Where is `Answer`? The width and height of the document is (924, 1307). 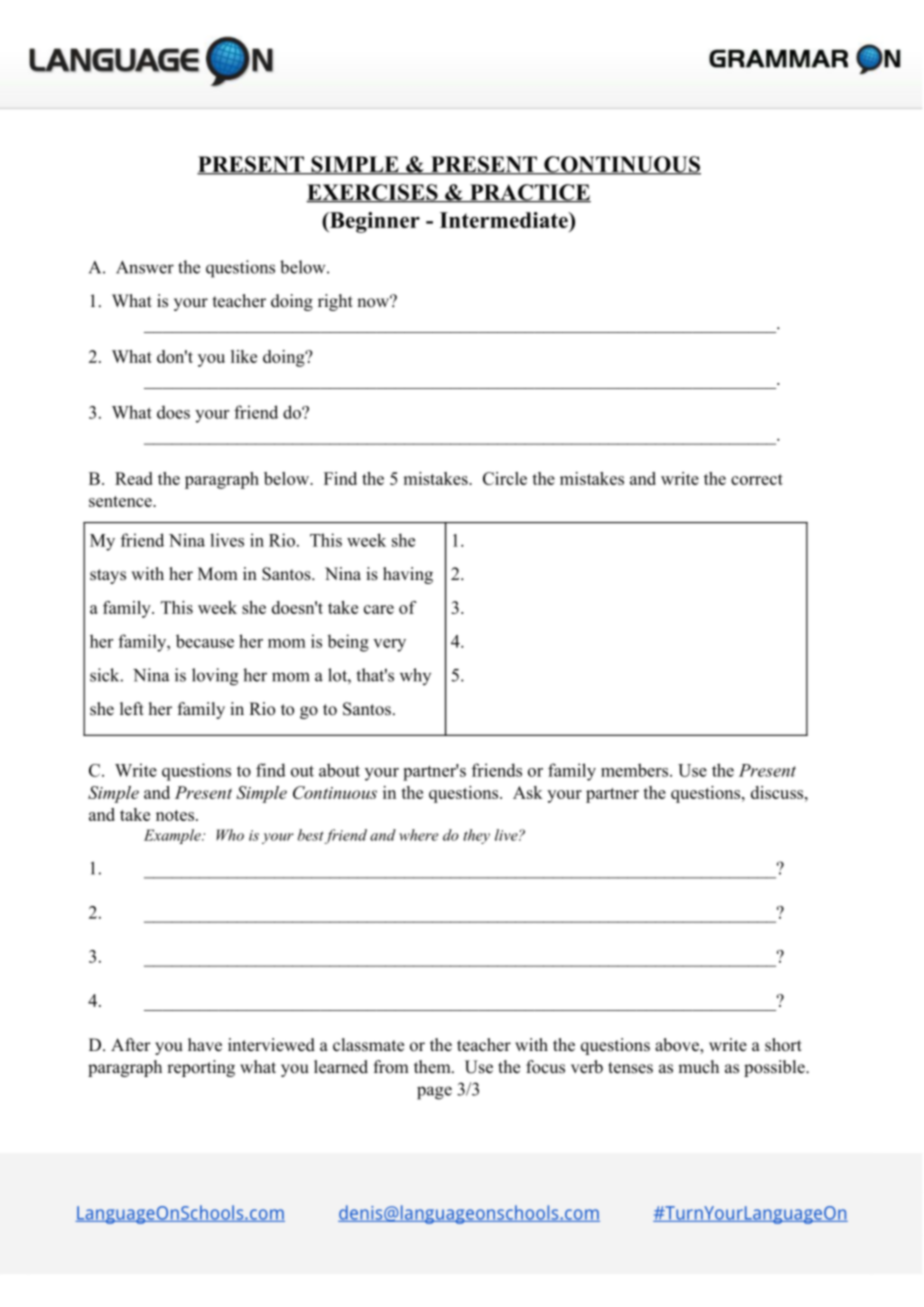 Answer is located at coordinates (145, 267).
